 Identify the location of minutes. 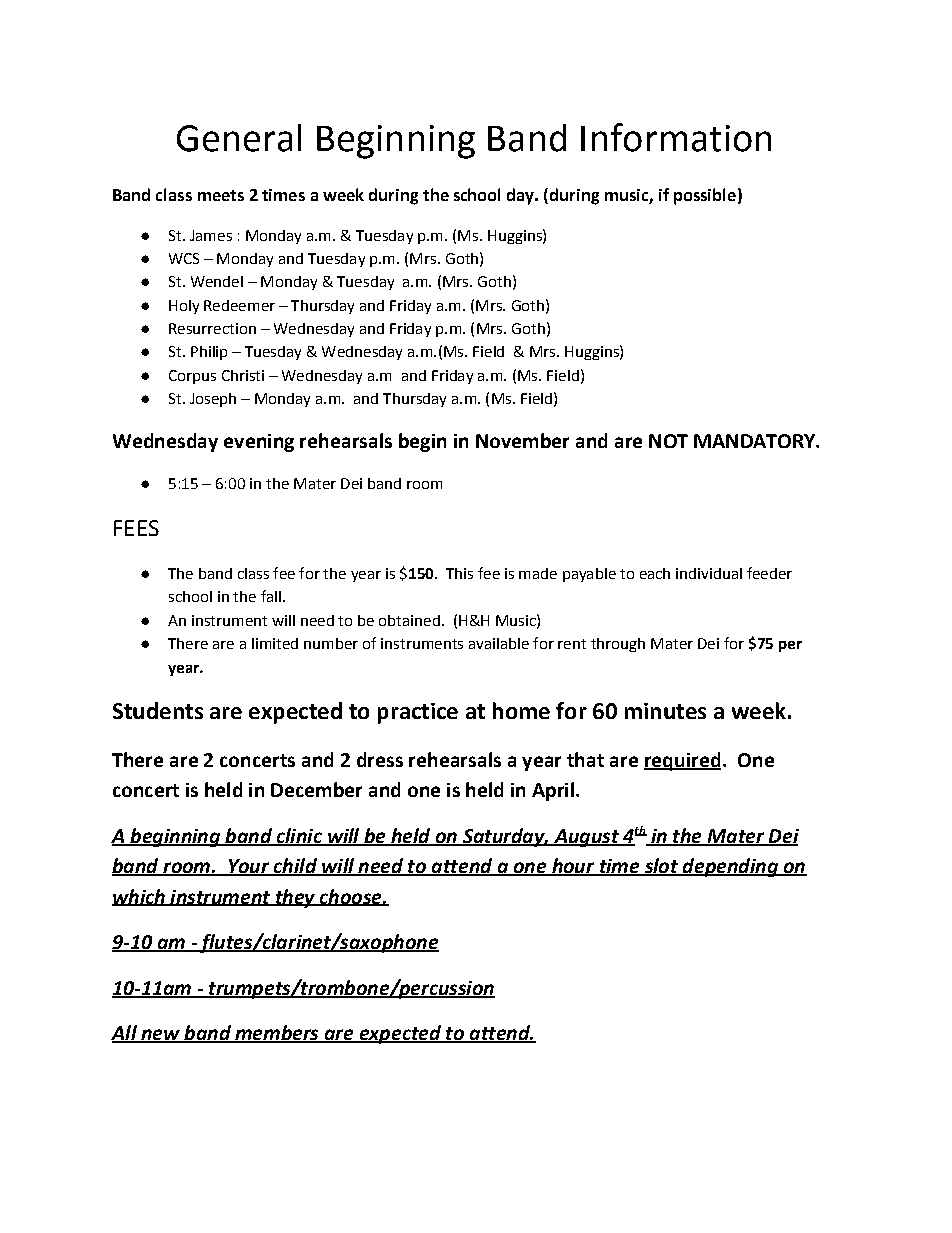
(665, 711).
